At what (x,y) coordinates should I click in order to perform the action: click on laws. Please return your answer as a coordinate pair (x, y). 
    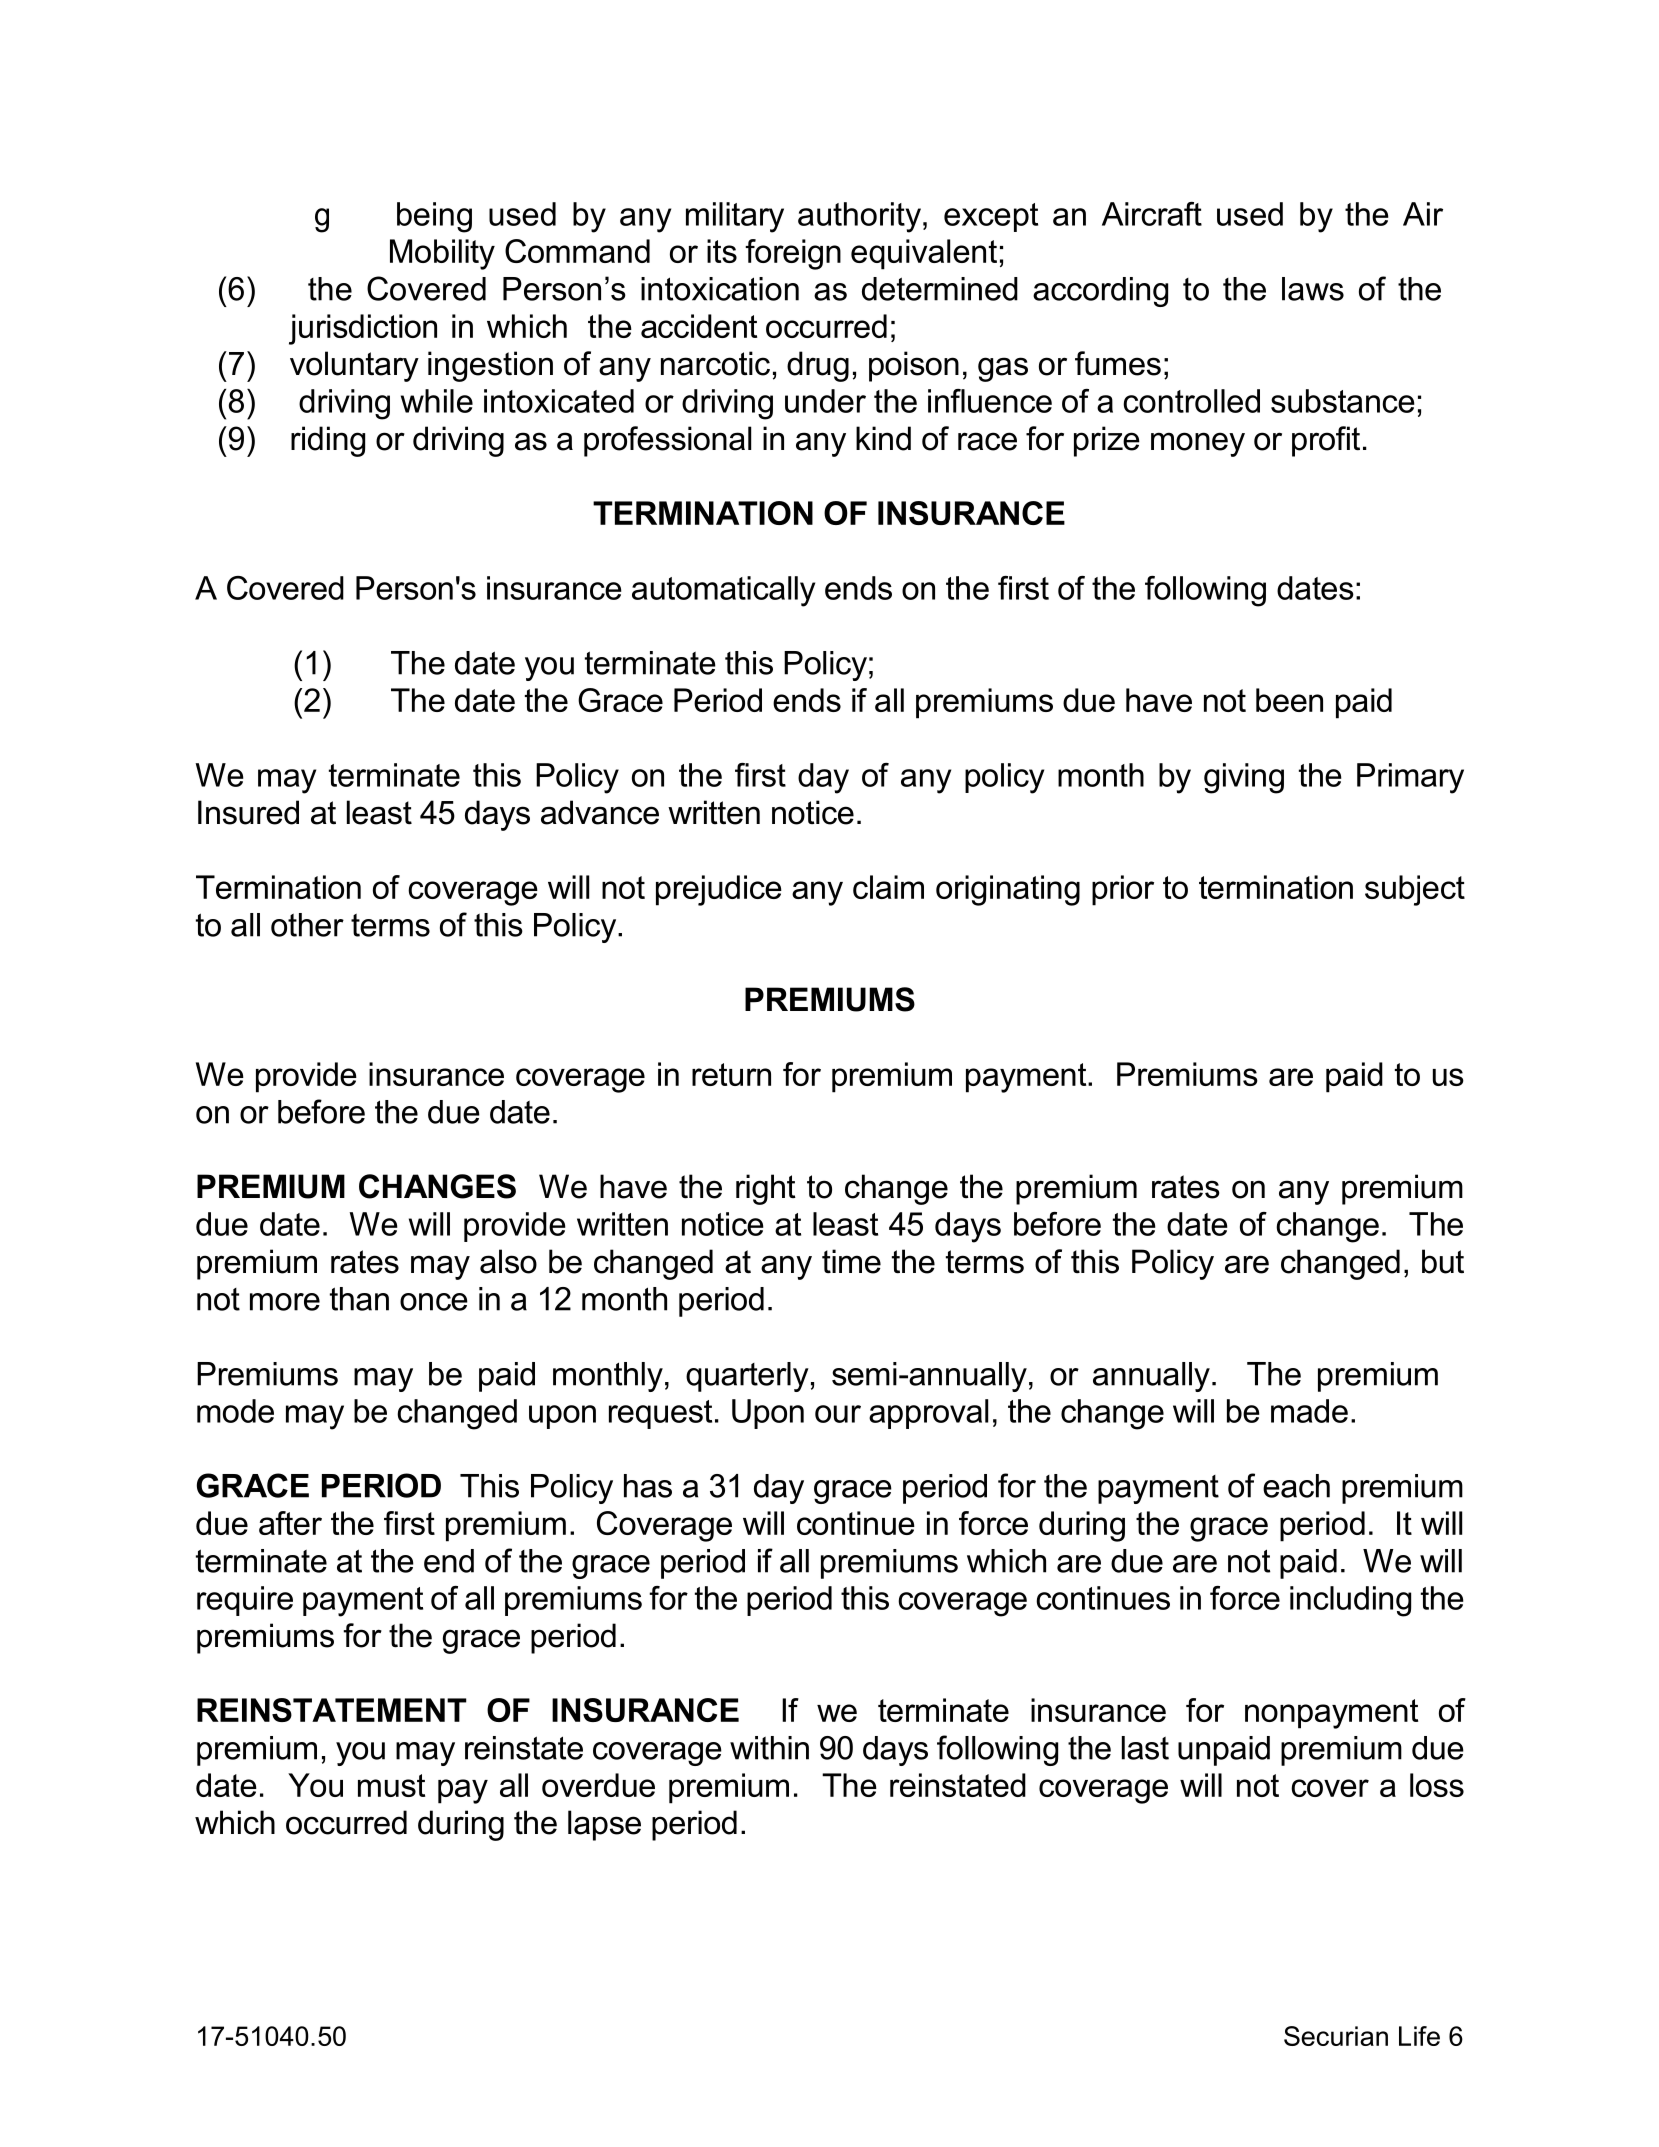
    Looking at the image, I should click on (1313, 289).
